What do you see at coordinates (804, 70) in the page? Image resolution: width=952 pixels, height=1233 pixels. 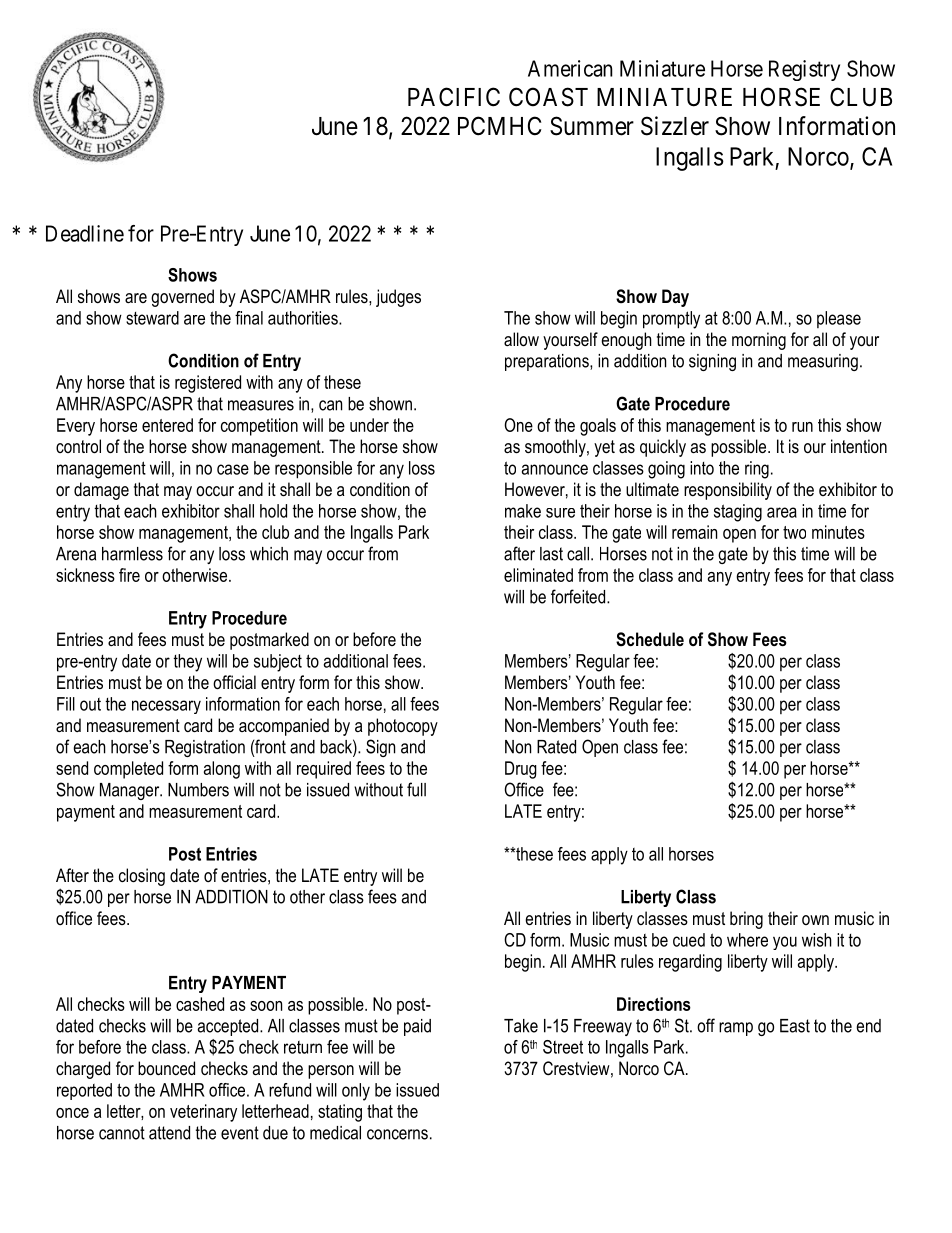 I see `Registry` at bounding box center [804, 70].
